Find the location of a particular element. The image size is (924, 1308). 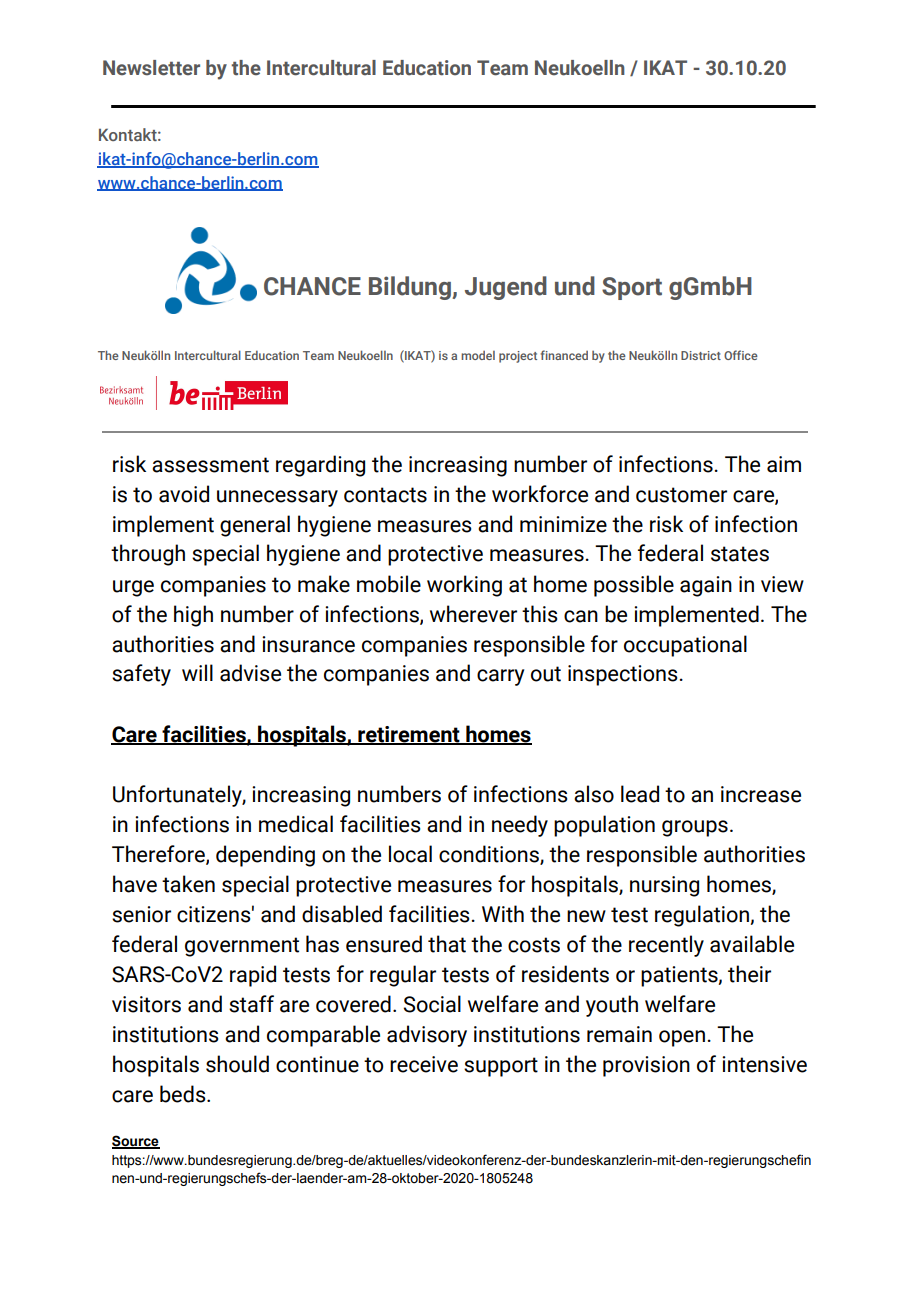

Sport is located at coordinates (632, 288).
